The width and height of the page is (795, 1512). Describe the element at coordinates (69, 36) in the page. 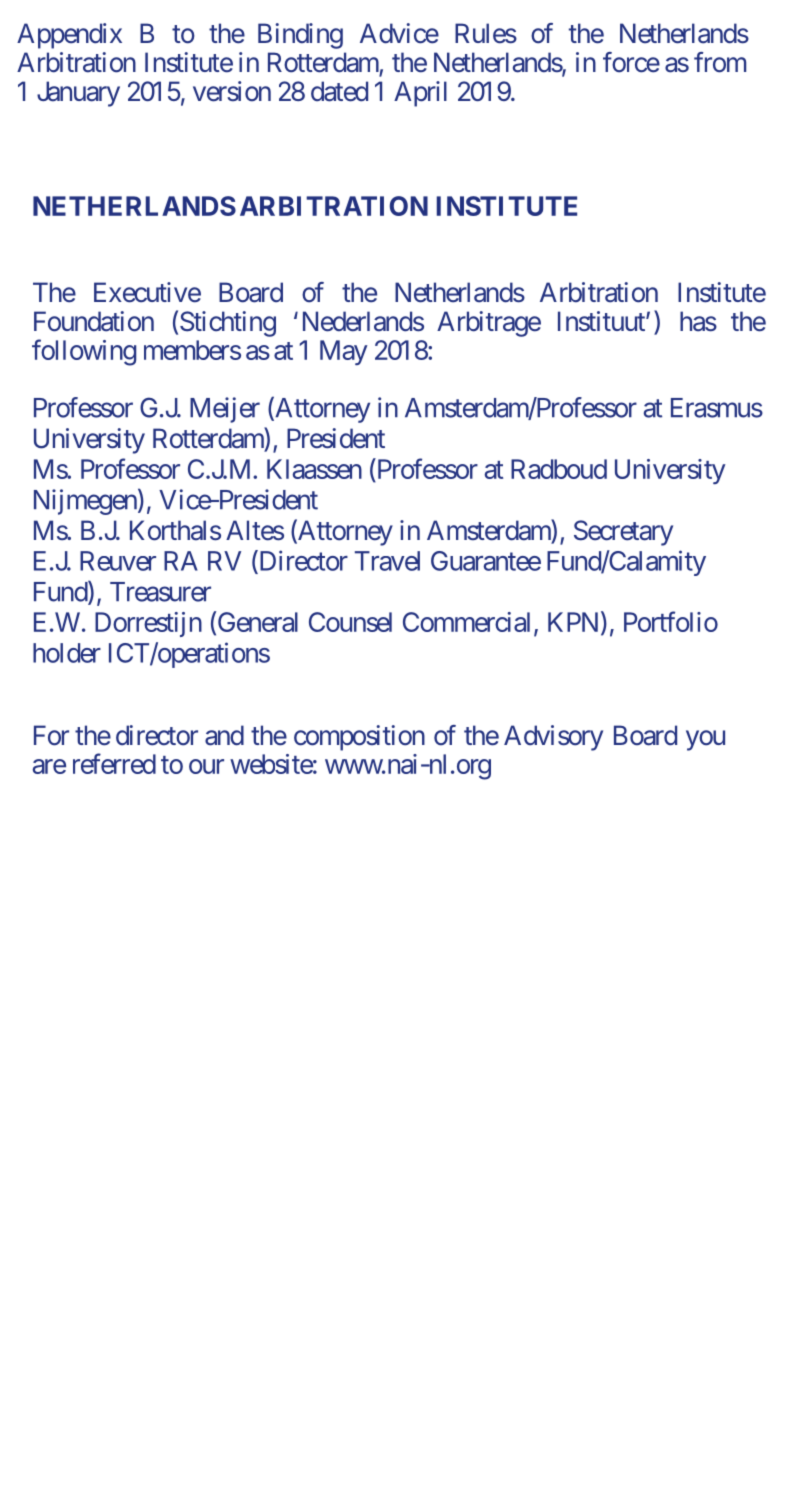

I see `Appendix` at that location.
